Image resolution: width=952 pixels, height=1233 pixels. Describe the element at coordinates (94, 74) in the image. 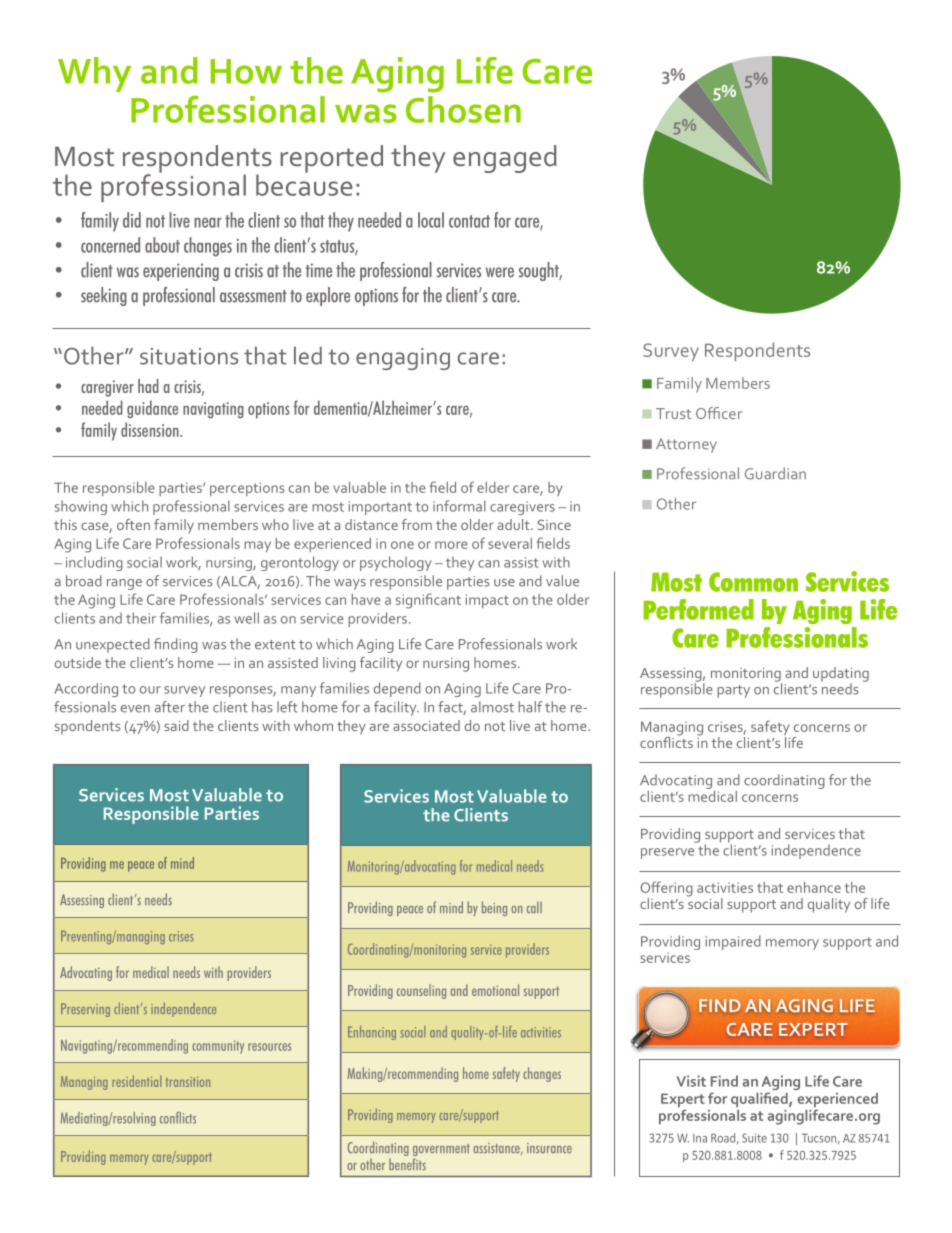

I see `Why` at that location.
